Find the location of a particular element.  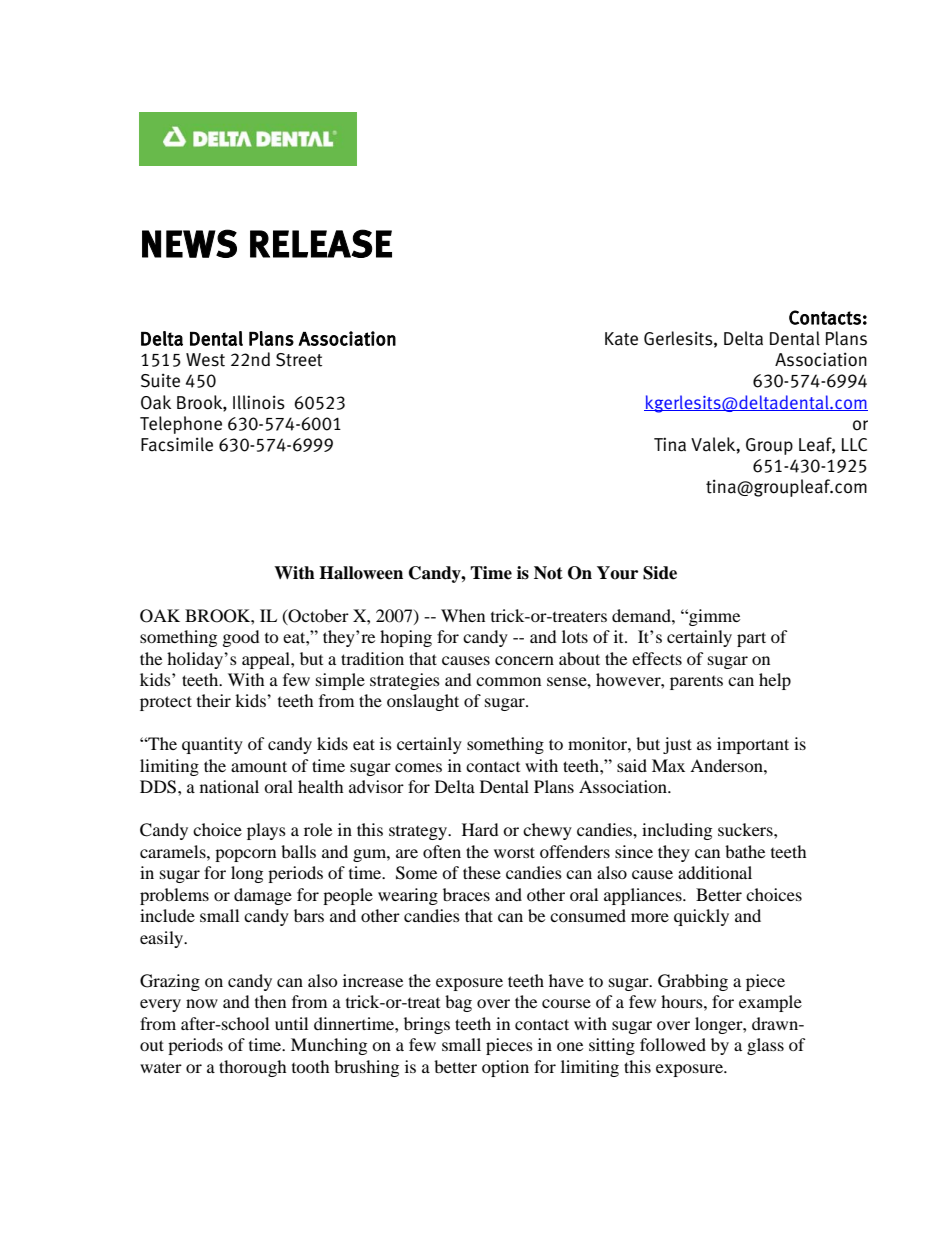

concern is located at coordinates (524, 660).
